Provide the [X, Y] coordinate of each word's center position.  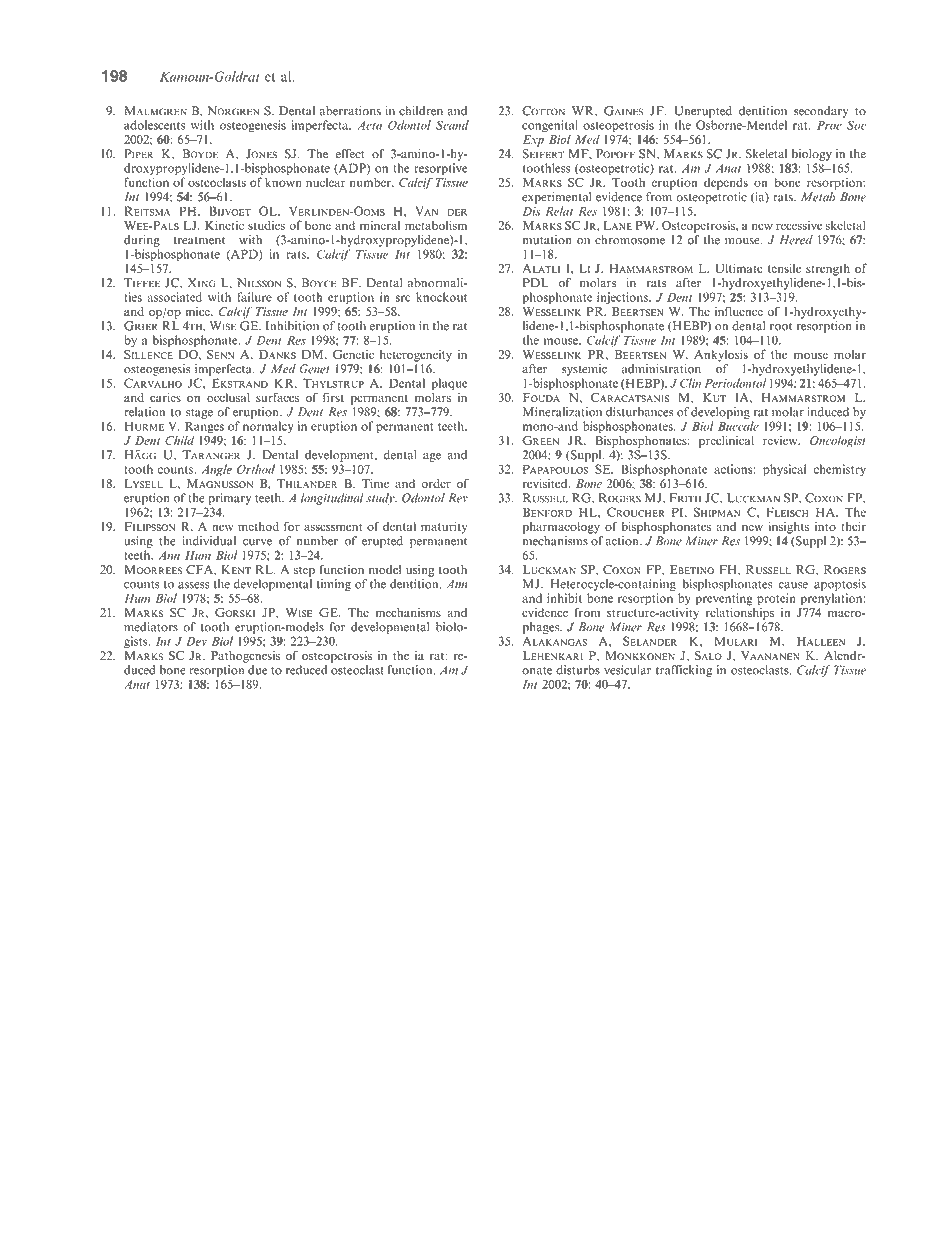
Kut [714, 397]
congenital [550, 126]
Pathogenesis [245, 657]
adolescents [154, 125]
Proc [829, 125]
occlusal [228, 397]
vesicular [627, 670]
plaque [450, 384]
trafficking [684, 671]
